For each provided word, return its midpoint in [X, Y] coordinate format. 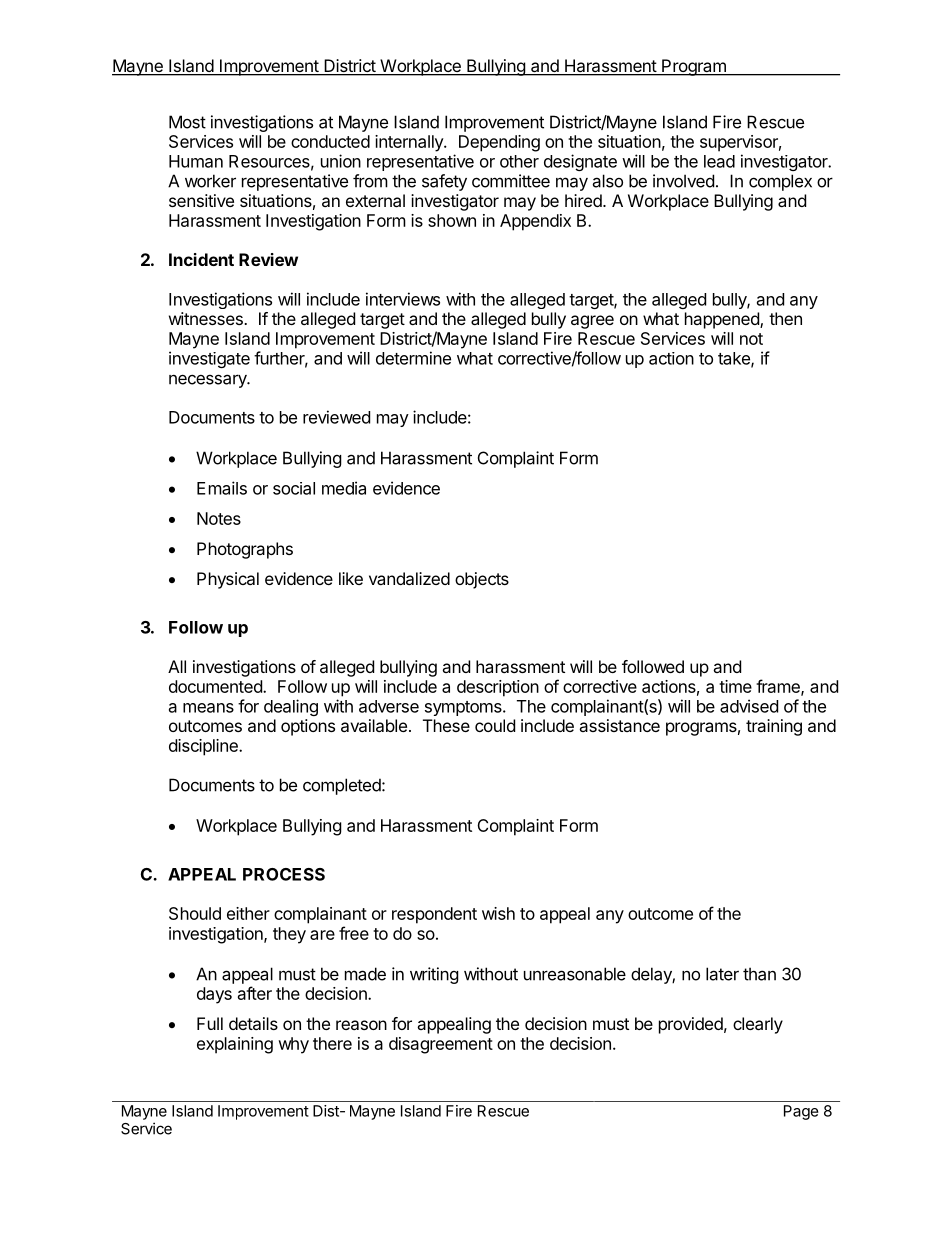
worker [210, 181]
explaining [235, 1045]
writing [434, 975]
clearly [758, 1025]
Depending [499, 143]
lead [719, 161]
